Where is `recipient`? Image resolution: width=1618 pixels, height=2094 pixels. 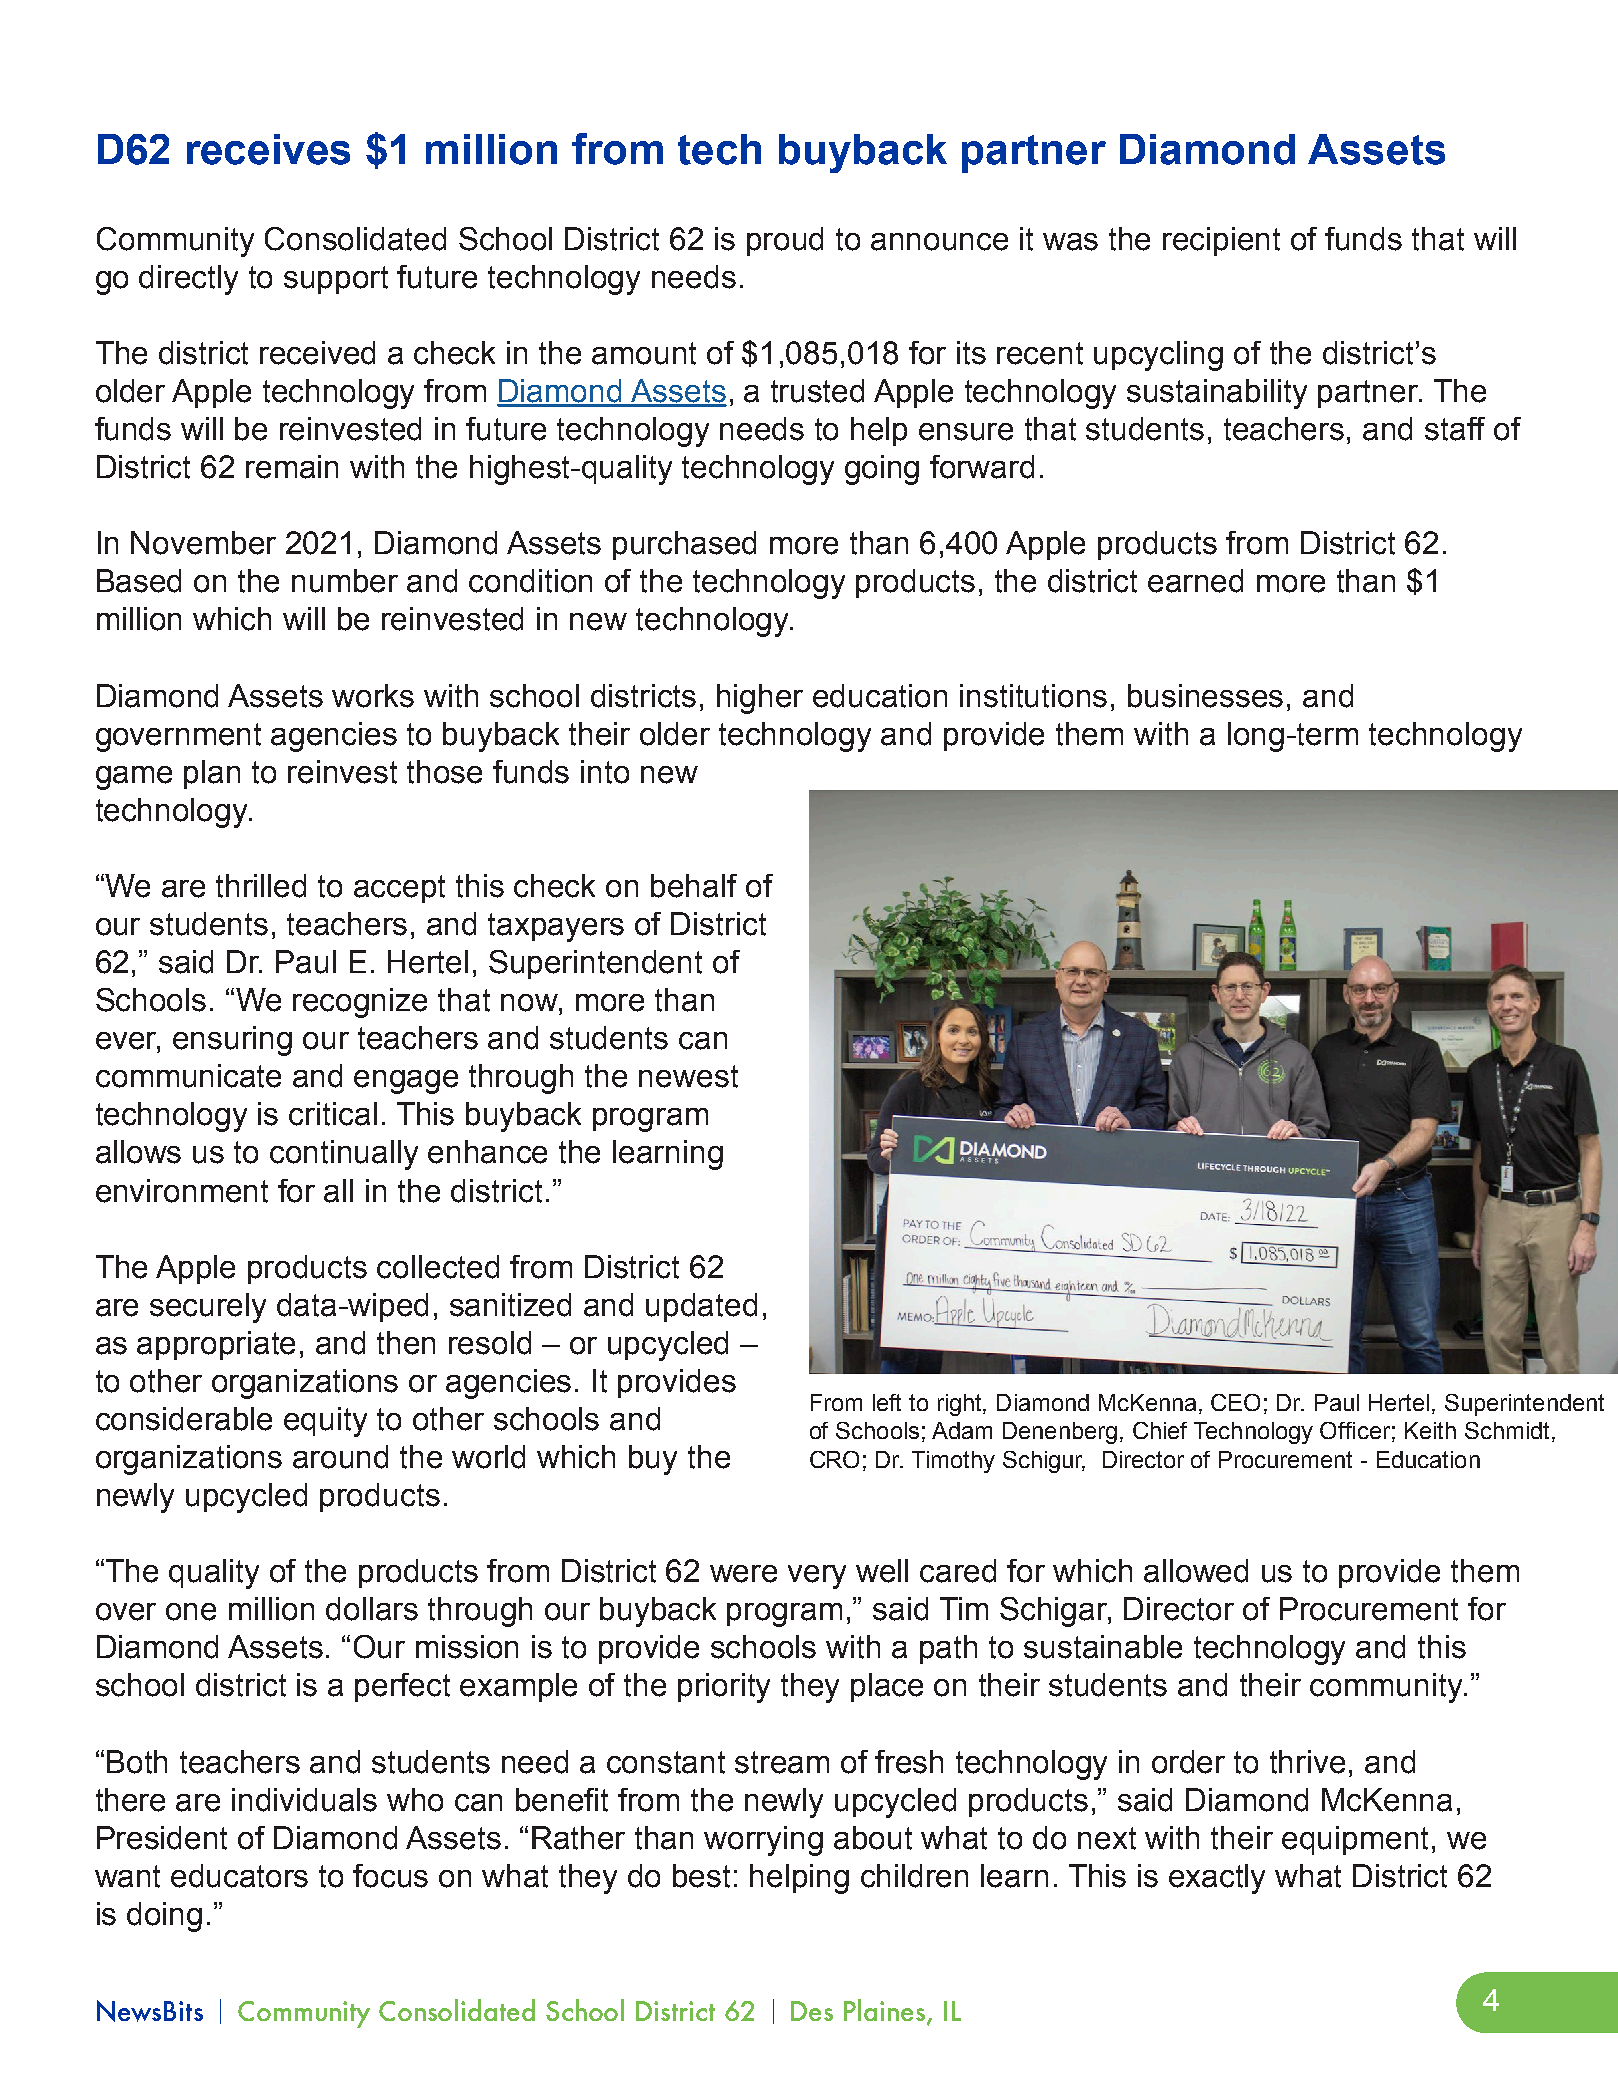
recipient is located at coordinates (1221, 241).
